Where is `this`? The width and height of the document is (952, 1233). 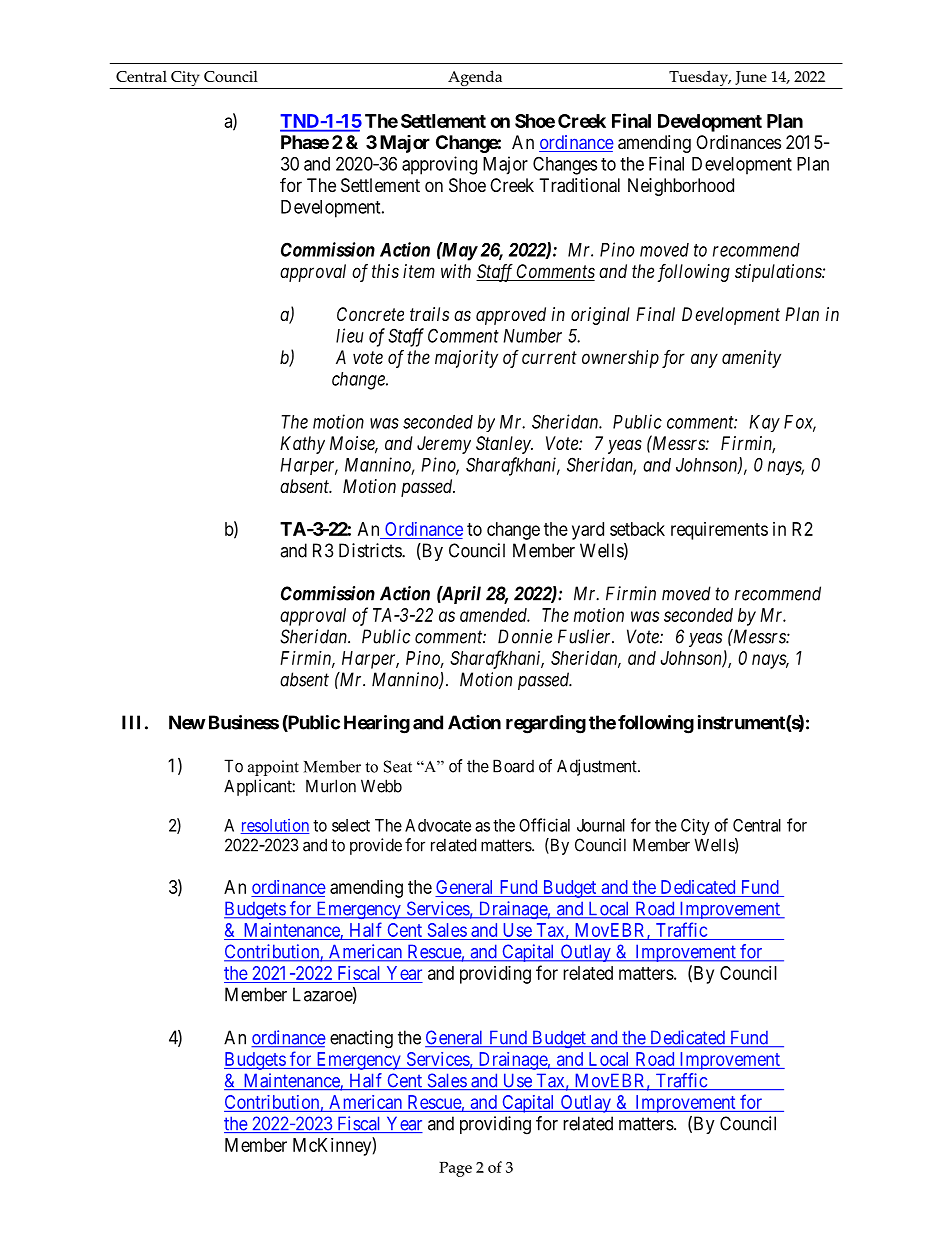 this is located at coordinates (385, 271).
